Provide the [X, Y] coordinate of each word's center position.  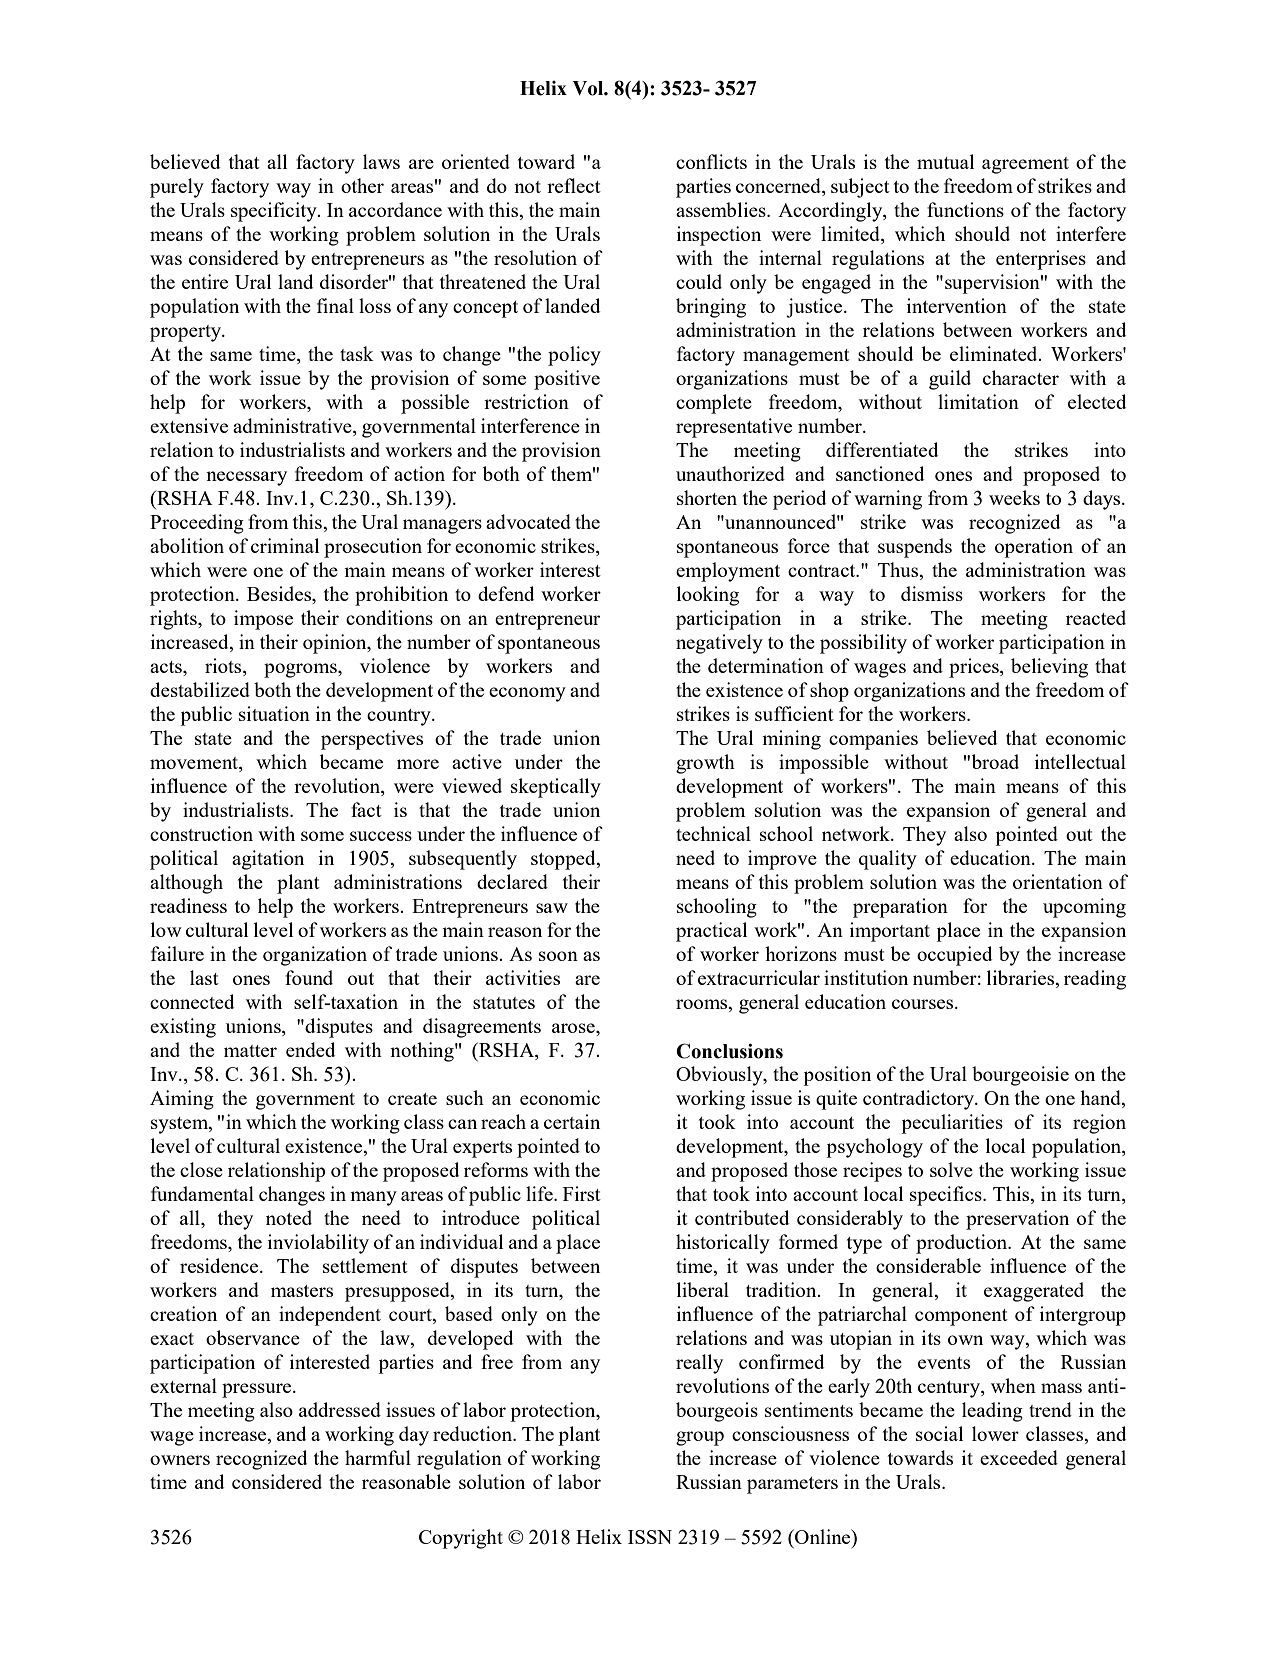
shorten [707, 497]
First [582, 1193]
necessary [246, 478]
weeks [1014, 497]
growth [705, 764]
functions [965, 209]
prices [975, 668]
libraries [1022, 979]
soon [558, 956]
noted [289, 1217]
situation [274, 713]
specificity [275, 212]
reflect [574, 185]
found [309, 977]
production [963, 1244]
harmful [378, 1457]
